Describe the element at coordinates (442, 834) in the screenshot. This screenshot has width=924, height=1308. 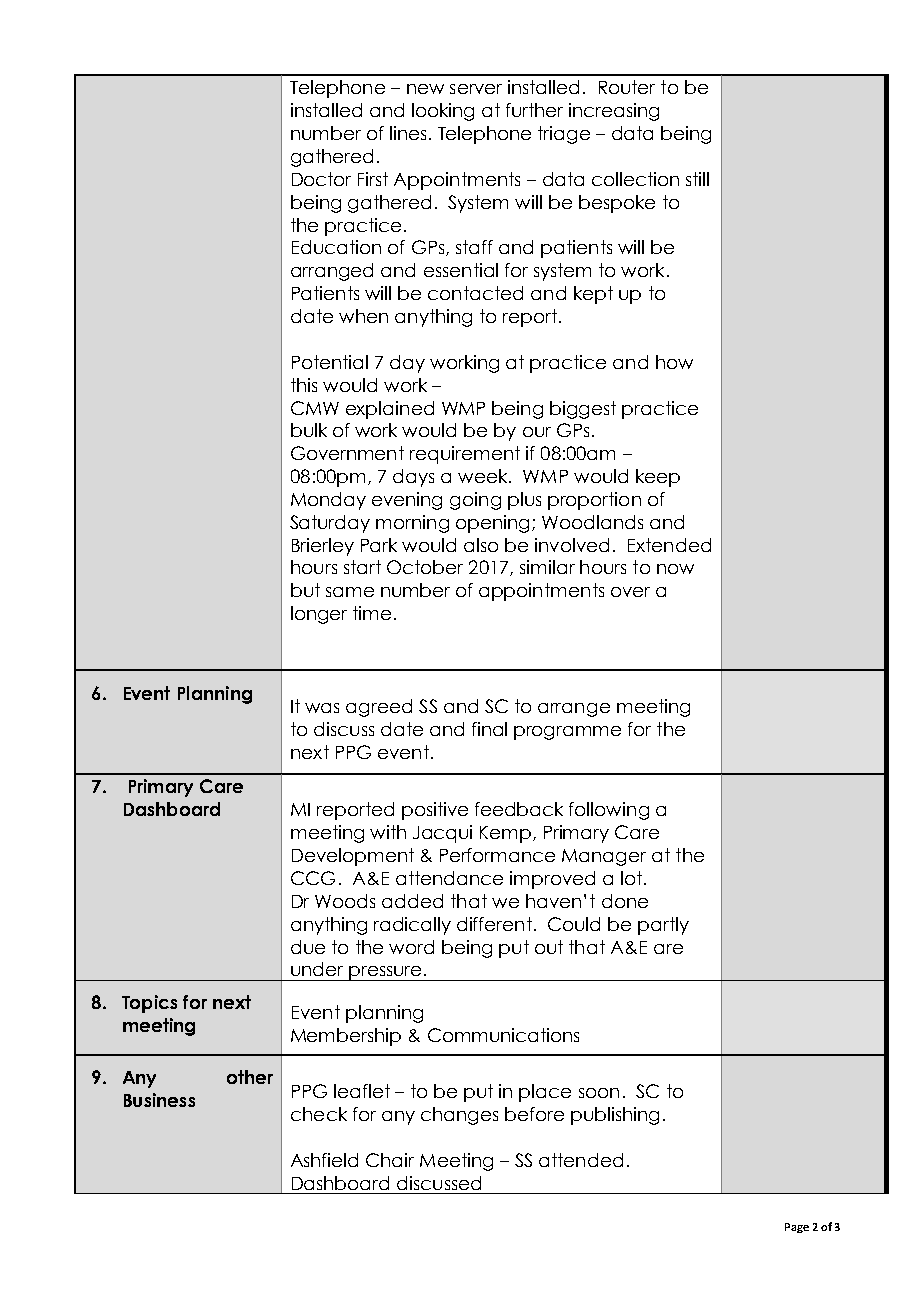
I see `Jacqui` at that location.
